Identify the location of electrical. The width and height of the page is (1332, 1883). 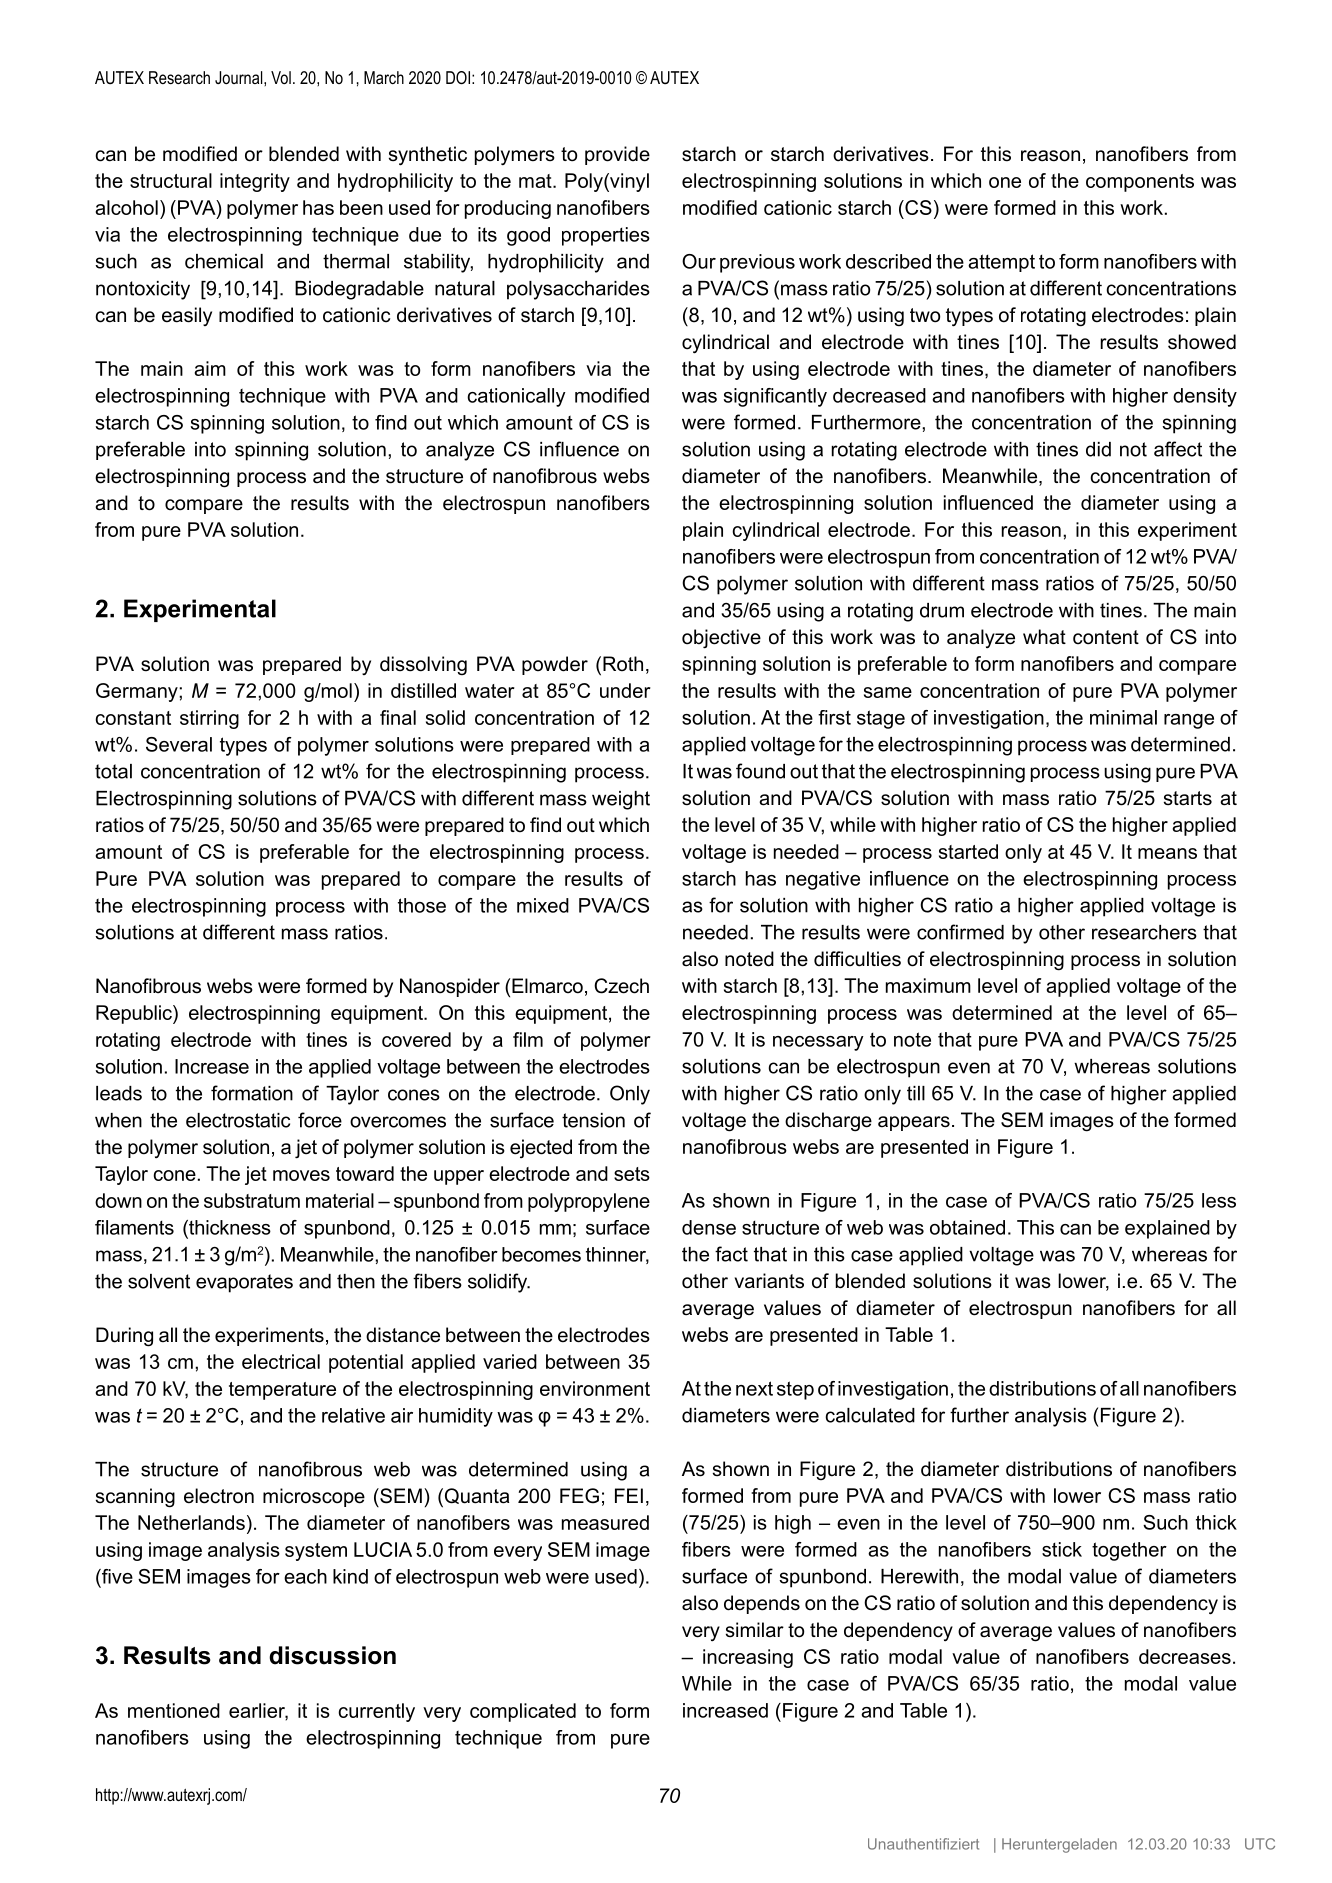
(281, 1361).
